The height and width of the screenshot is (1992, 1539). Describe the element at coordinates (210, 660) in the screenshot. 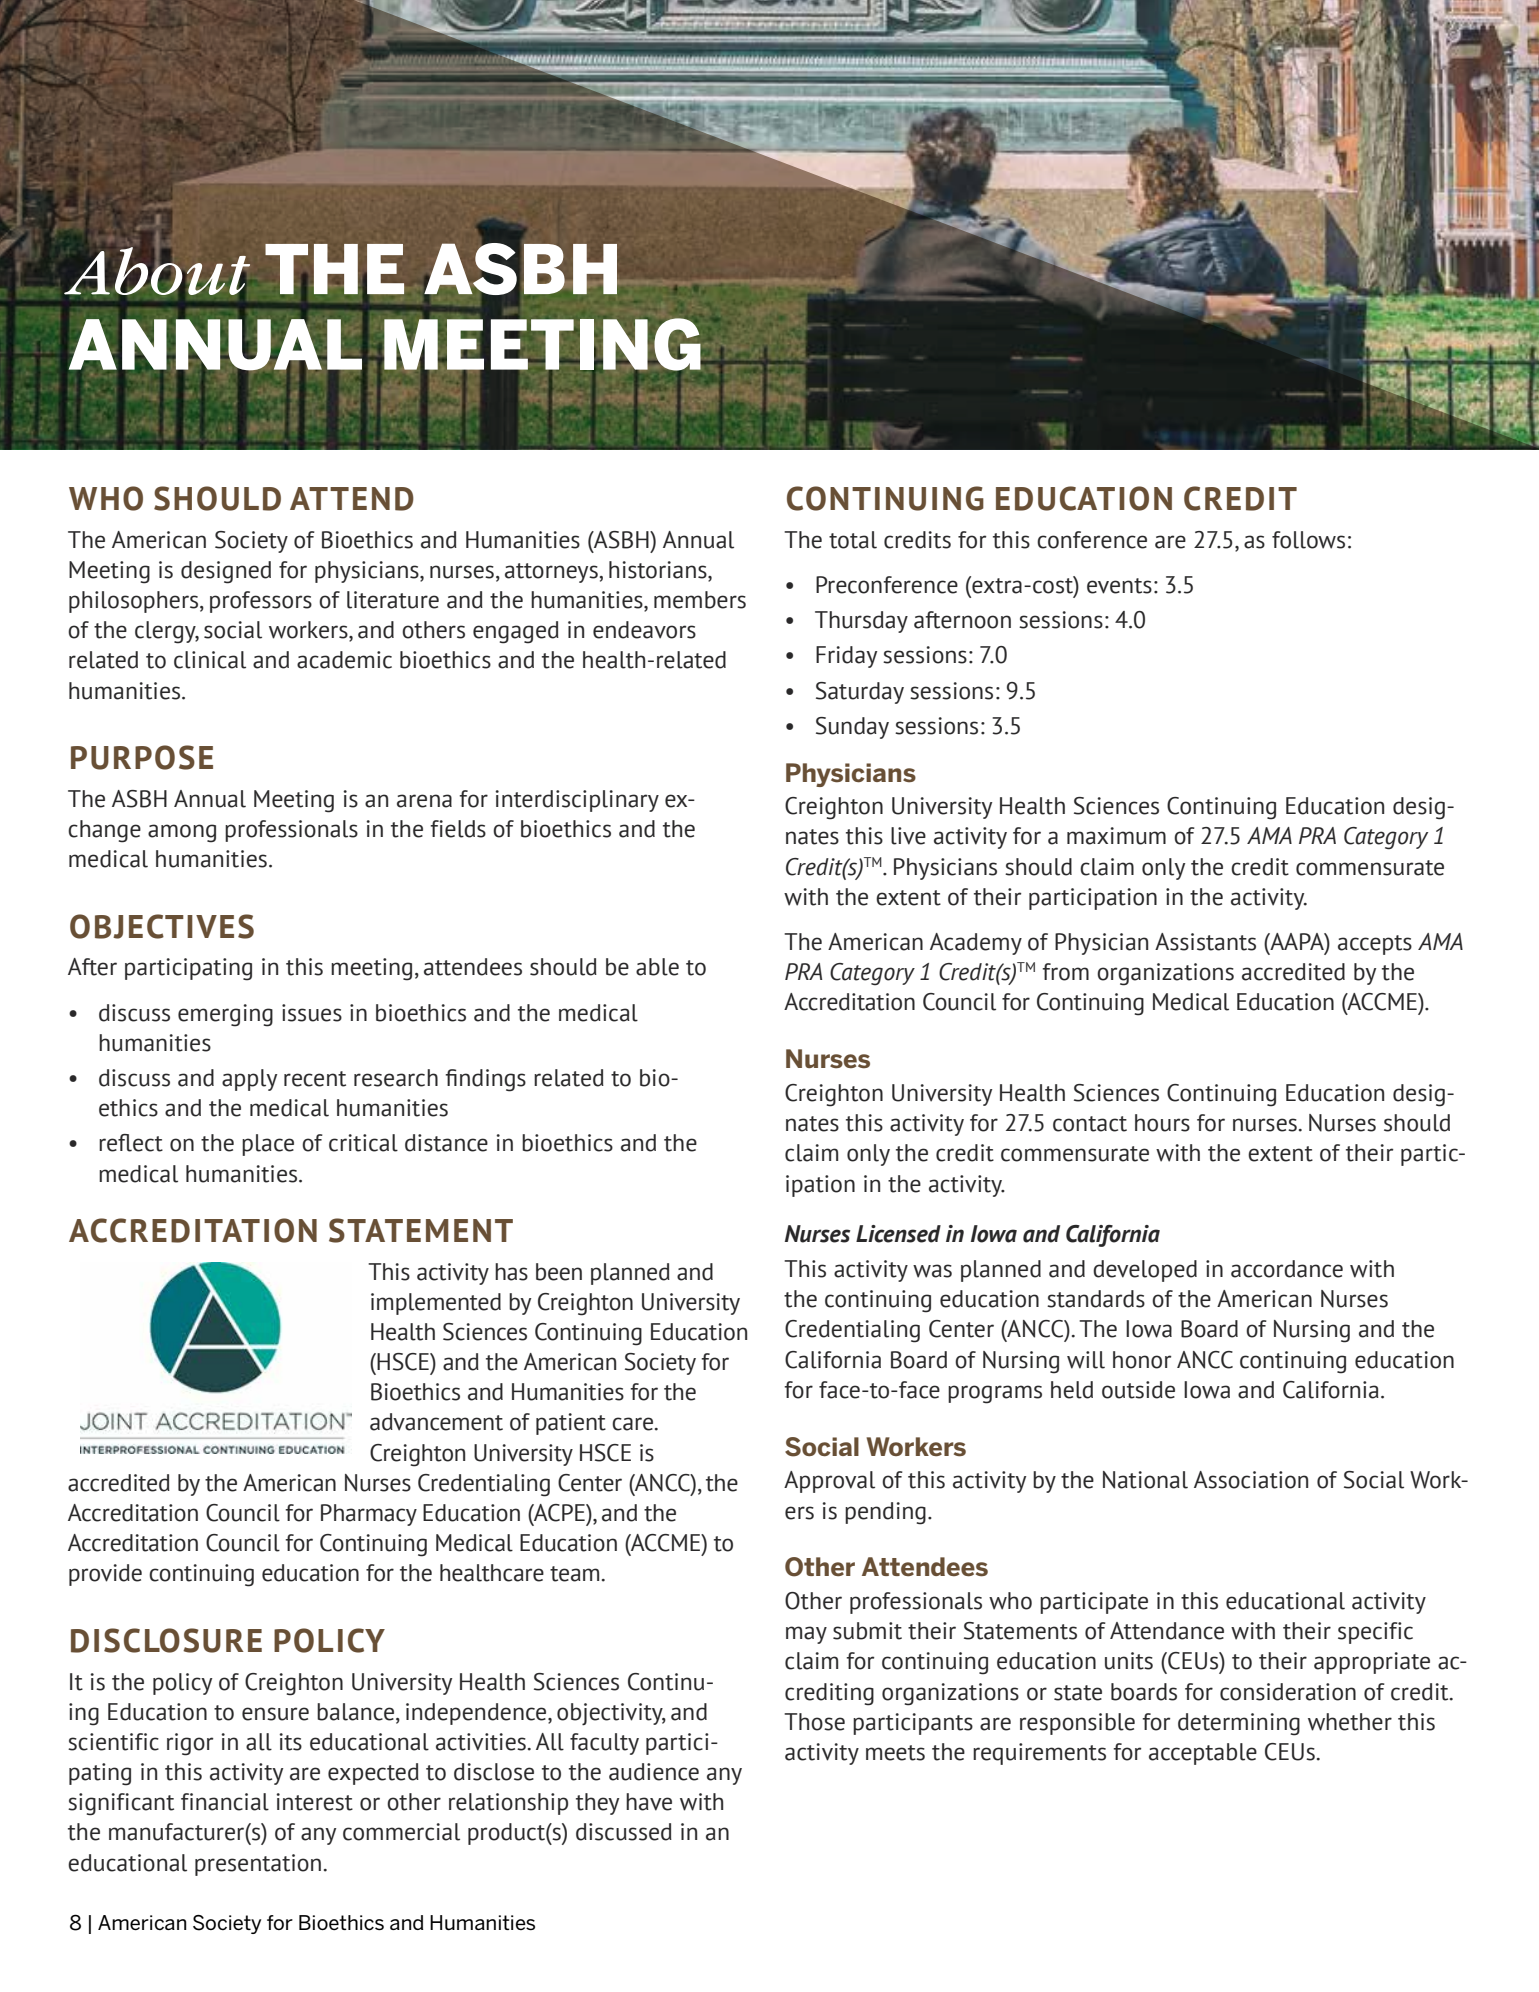

I see `clinical` at that location.
